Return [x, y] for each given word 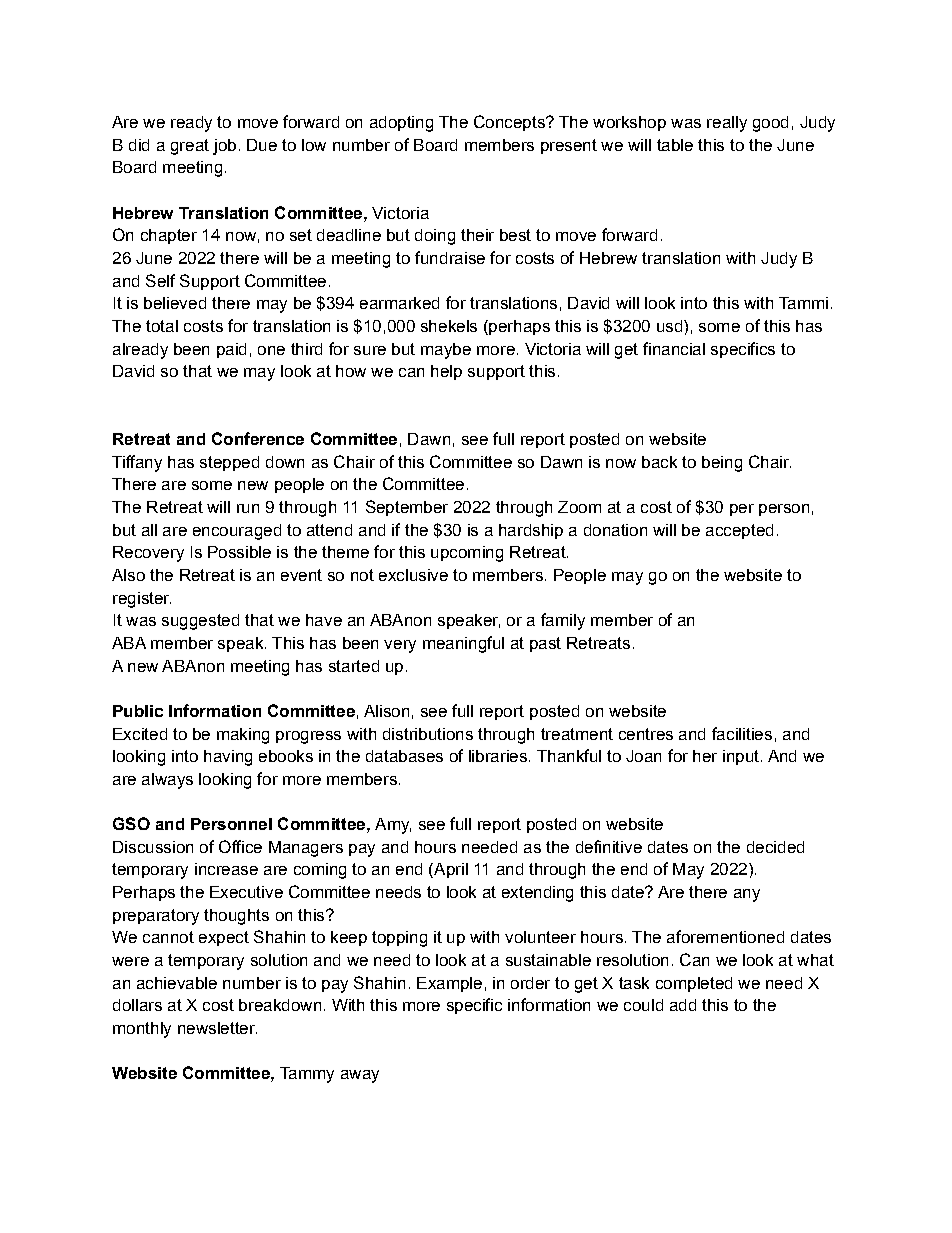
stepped [229, 463]
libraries [498, 756]
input [741, 757]
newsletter [217, 1028]
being [722, 464]
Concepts [510, 123]
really [727, 124]
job [224, 147]
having [228, 758]
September [407, 508]
